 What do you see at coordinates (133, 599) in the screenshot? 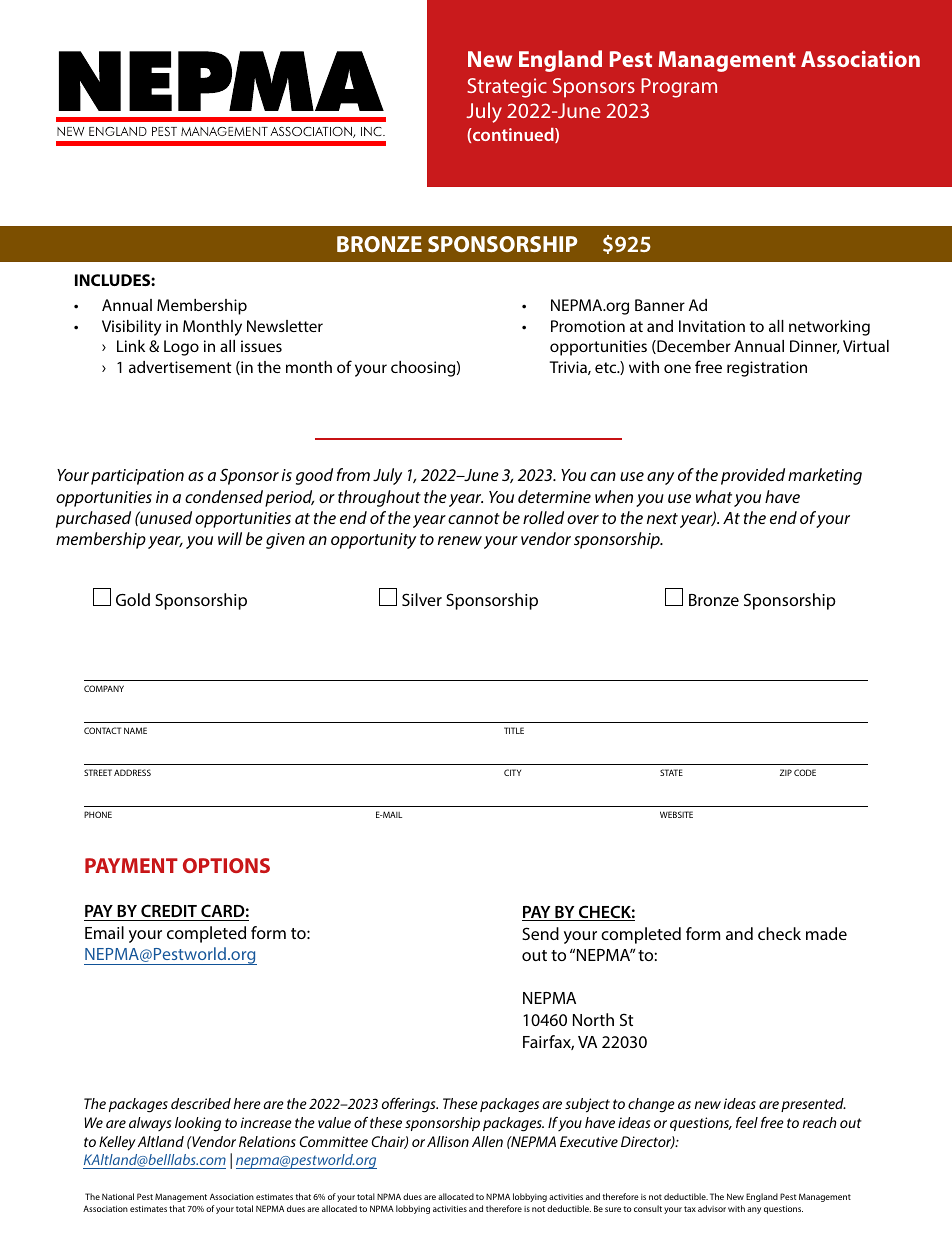
I see `Gold` at bounding box center [133, 599].
